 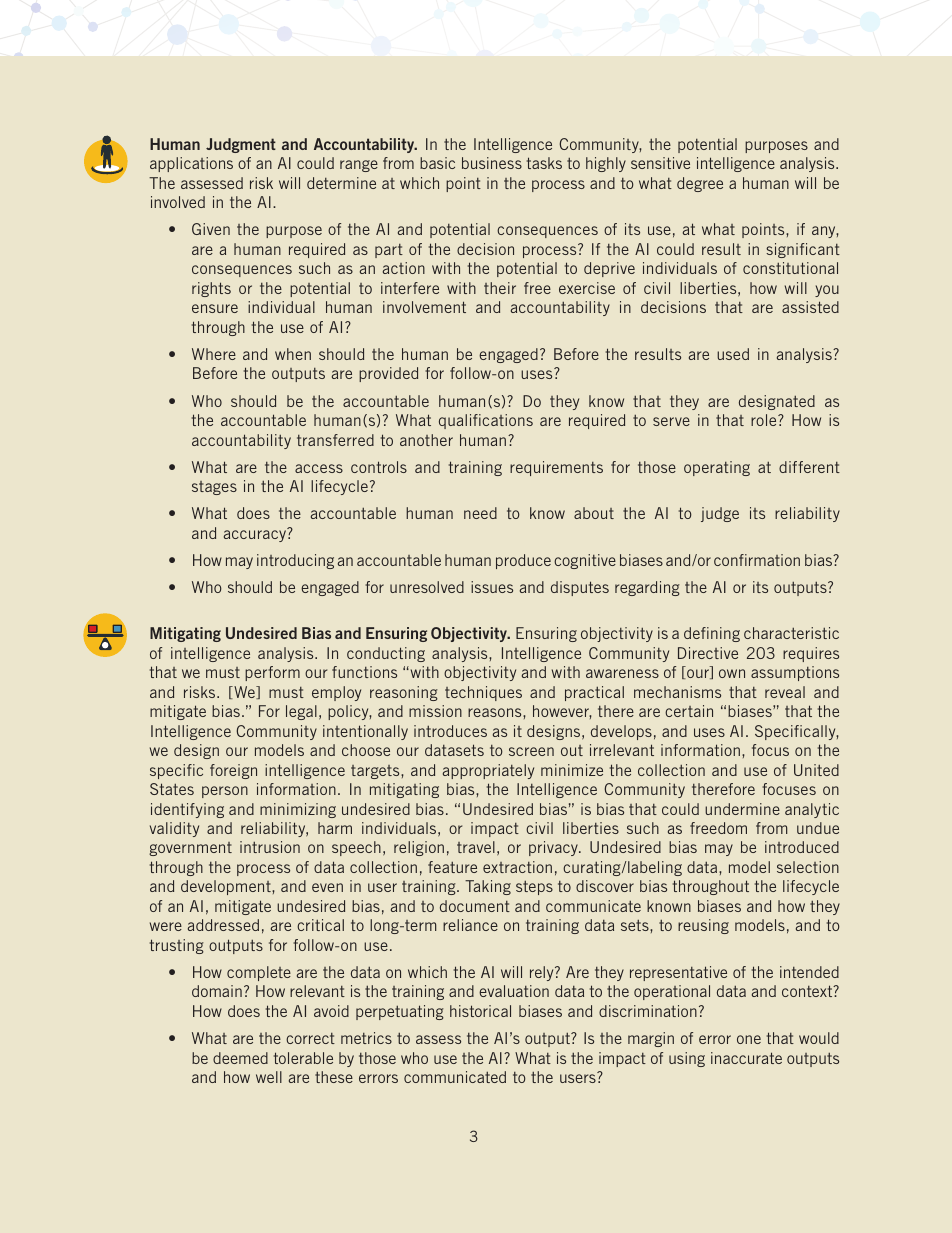 What do you see at coordinates (816, 770) in the document?
I see `United` at bounding box center [816, 770].
